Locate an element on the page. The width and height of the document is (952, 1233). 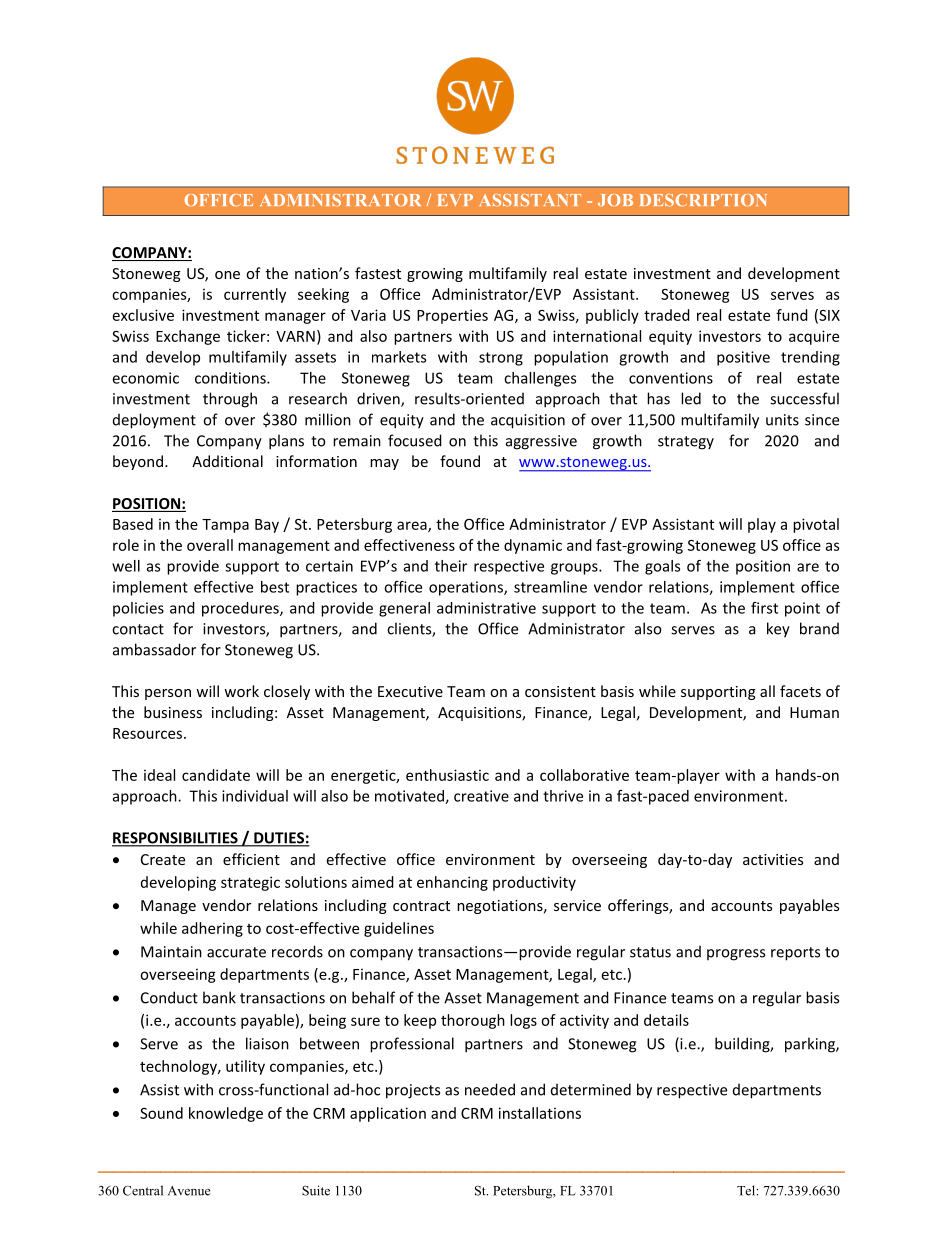
first is located at coordinates (764, 608).
